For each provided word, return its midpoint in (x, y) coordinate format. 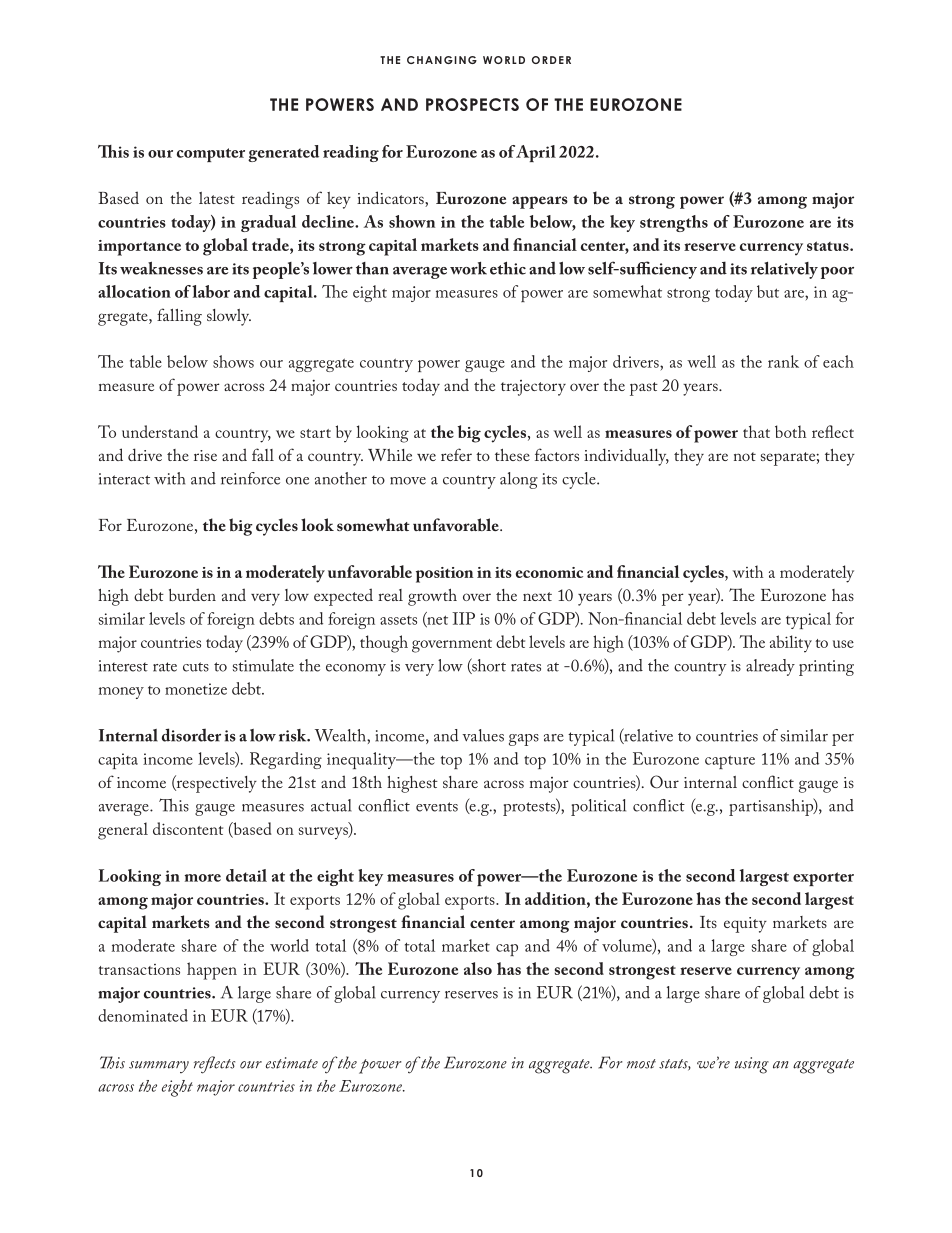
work (468, 268)
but (768, 291)
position (445, 575)
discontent (188, 828)
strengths (674, 223)
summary (159, 1067)
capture (730, 762)
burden (192, 594)
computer (211, 155)
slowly (229, 317)
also (478, 968)
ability (791, 644)
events (437, 807)
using (752, 1065)
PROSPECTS (472, 104)
